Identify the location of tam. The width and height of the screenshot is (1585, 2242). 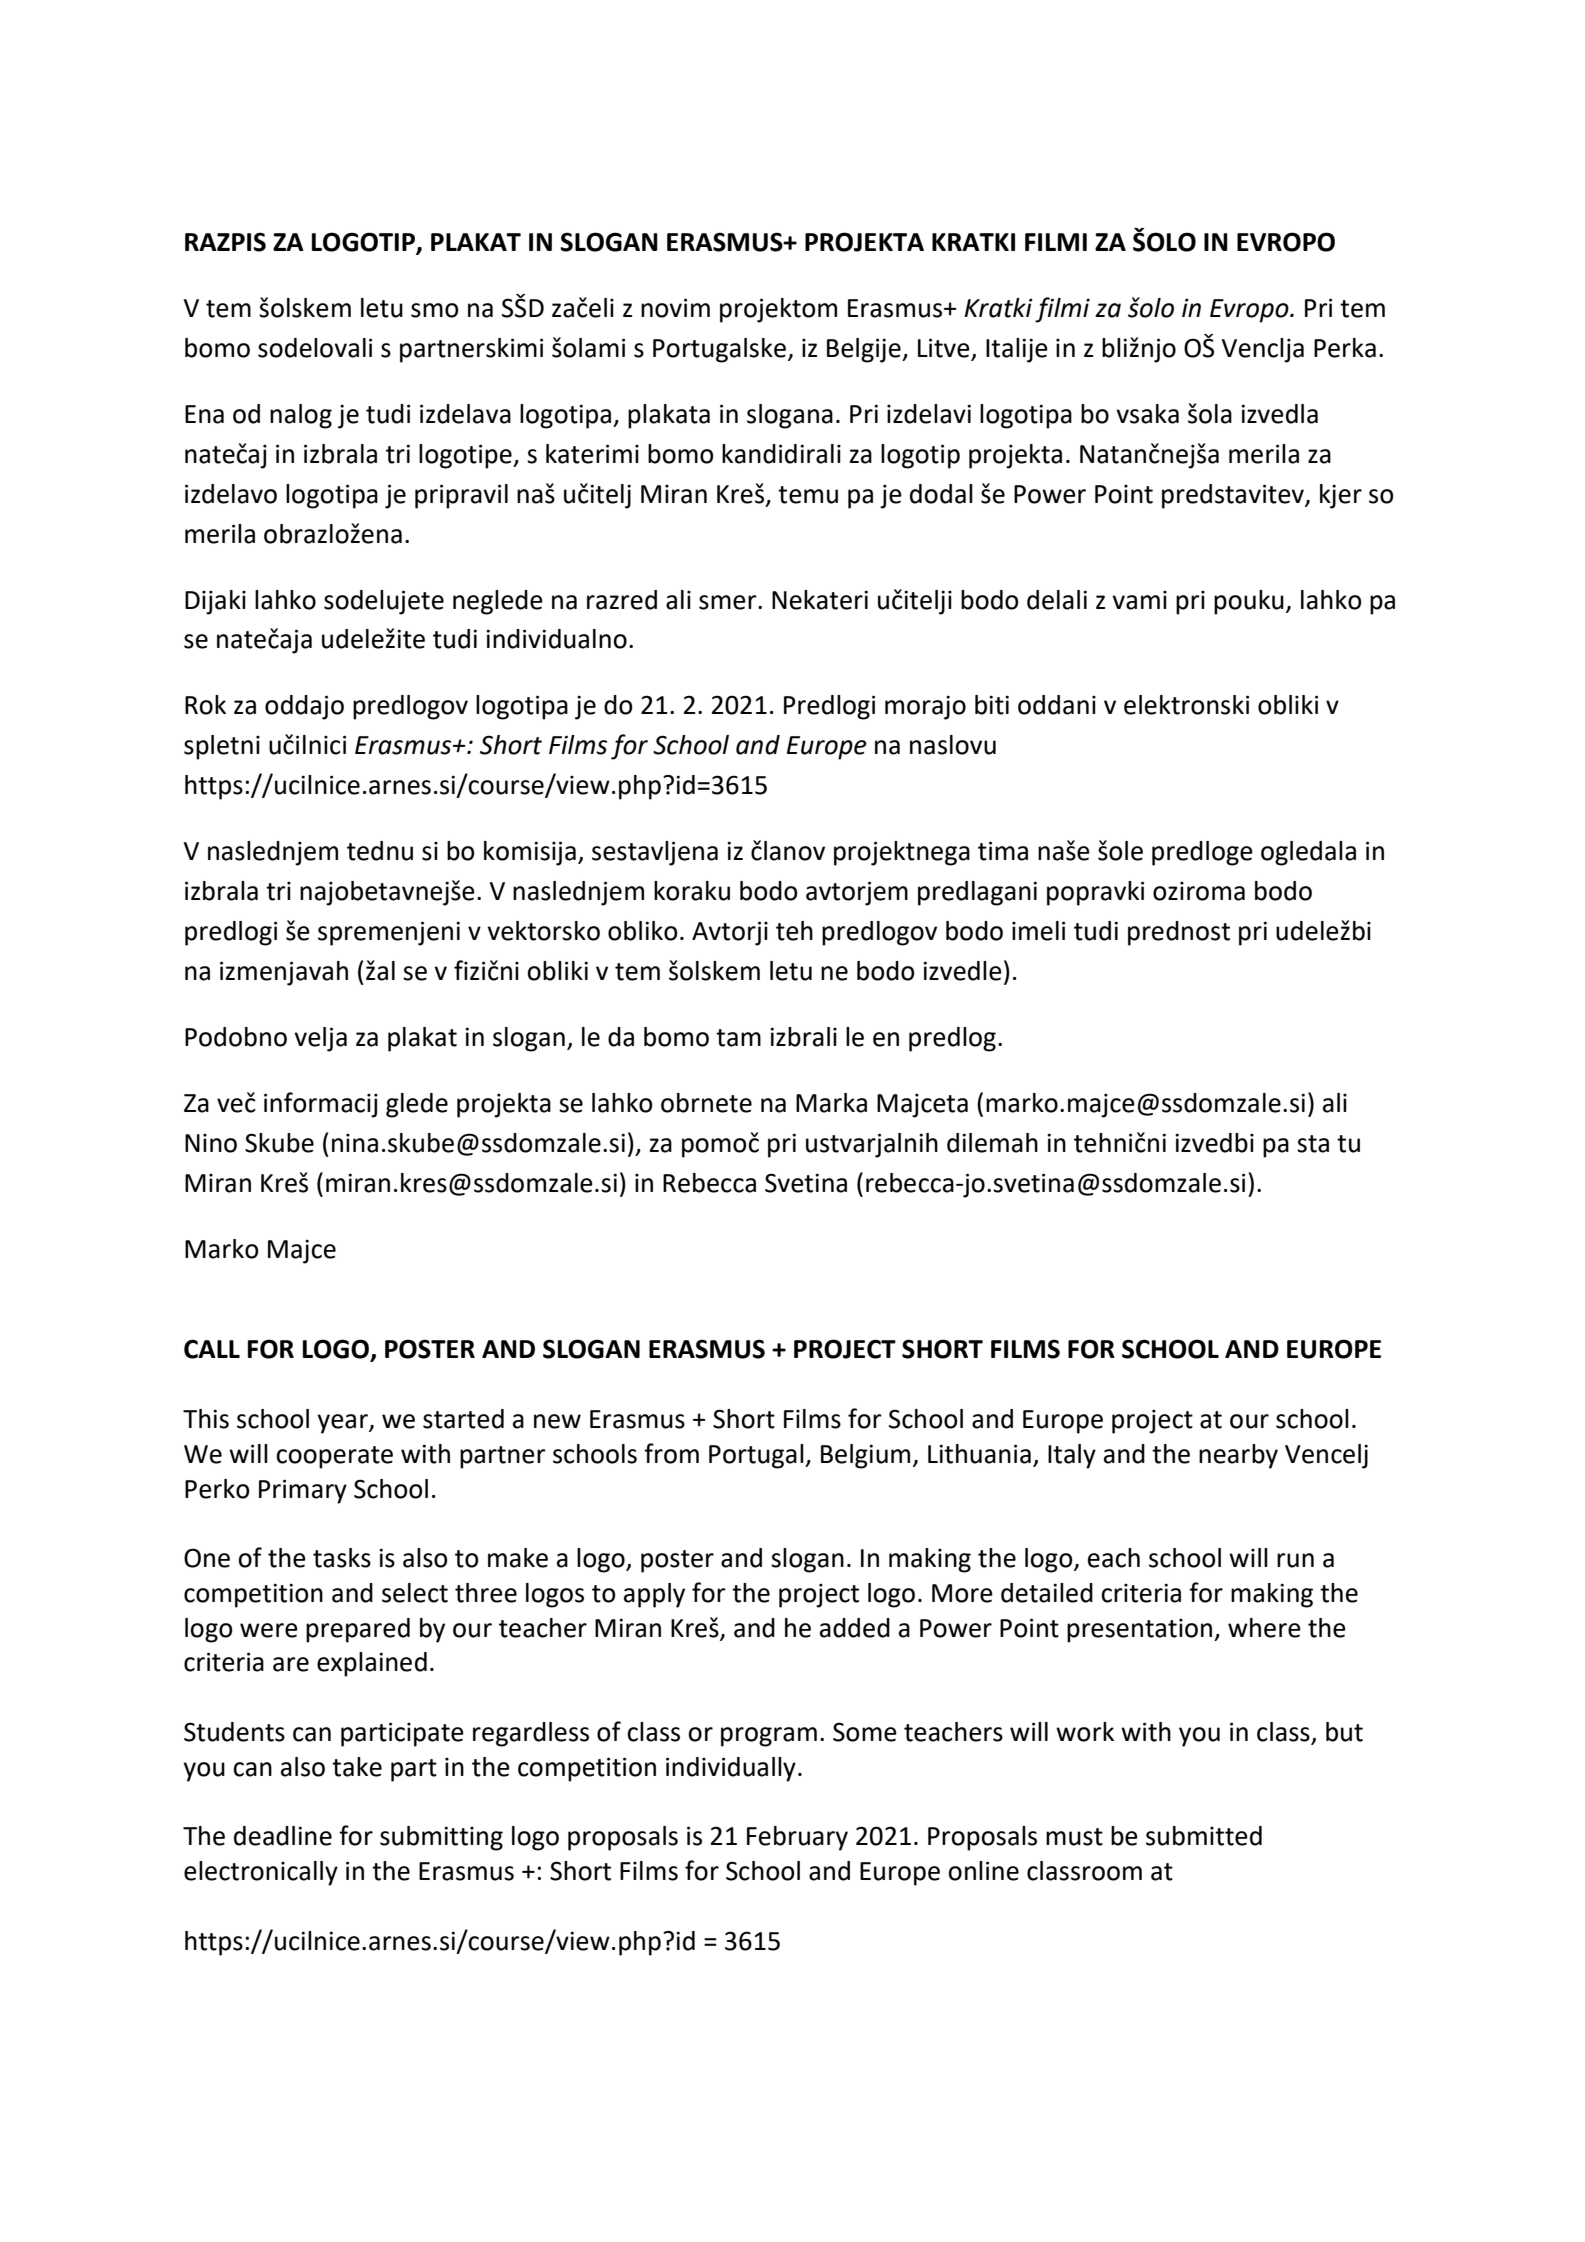
(738, 1038).
